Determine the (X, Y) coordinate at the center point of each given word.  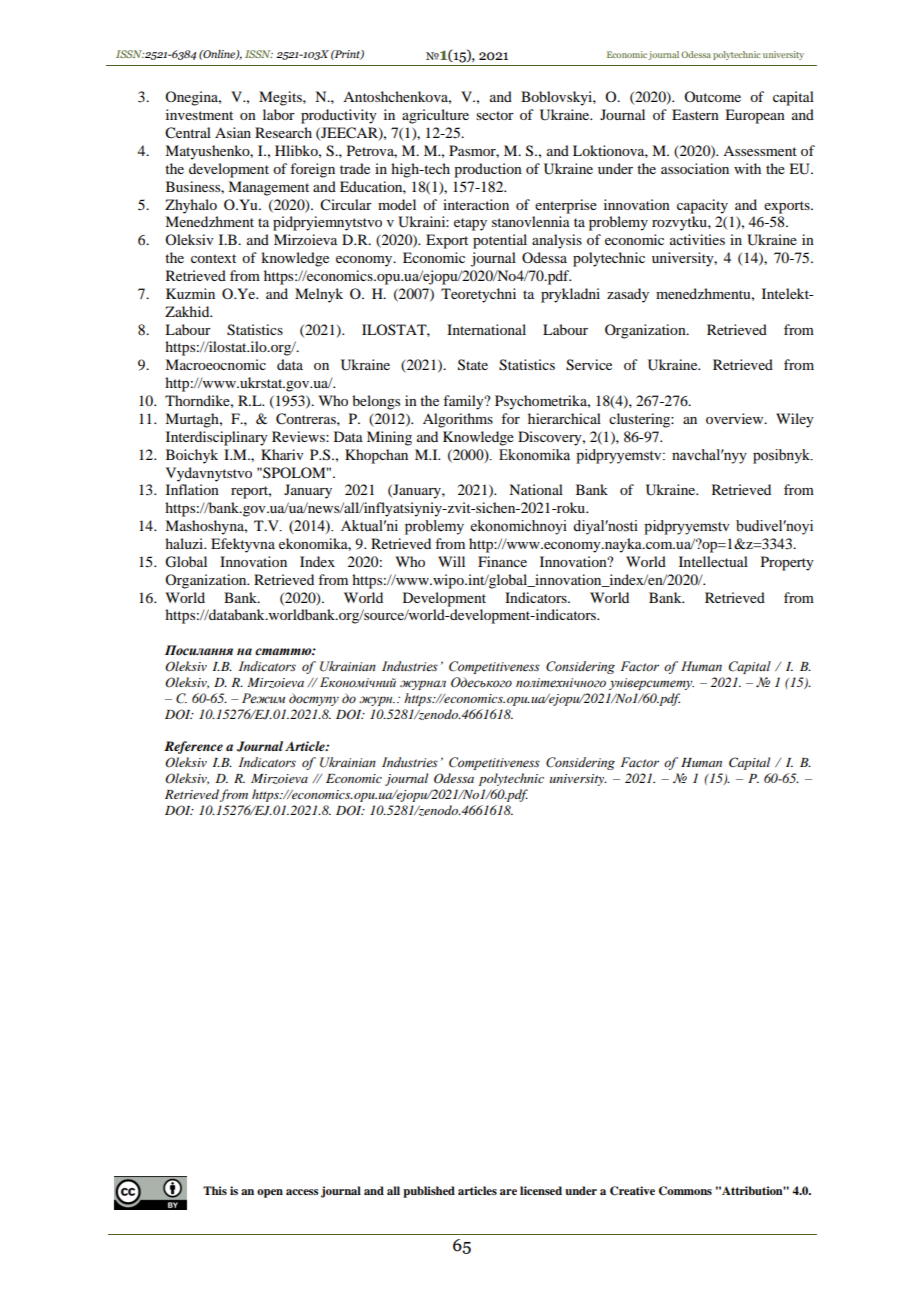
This (215, 1190)
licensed (541, 1190)
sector (495, 115)
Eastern (695, 114)
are (508, 1192)
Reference (193, 747)
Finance (502, 561)
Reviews (299, 436)
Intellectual (713, 561)
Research (283, 132)
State (473, 365)
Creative (632, 1191)
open (270, 1193)
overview (736, 418)
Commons (685, 1191)
